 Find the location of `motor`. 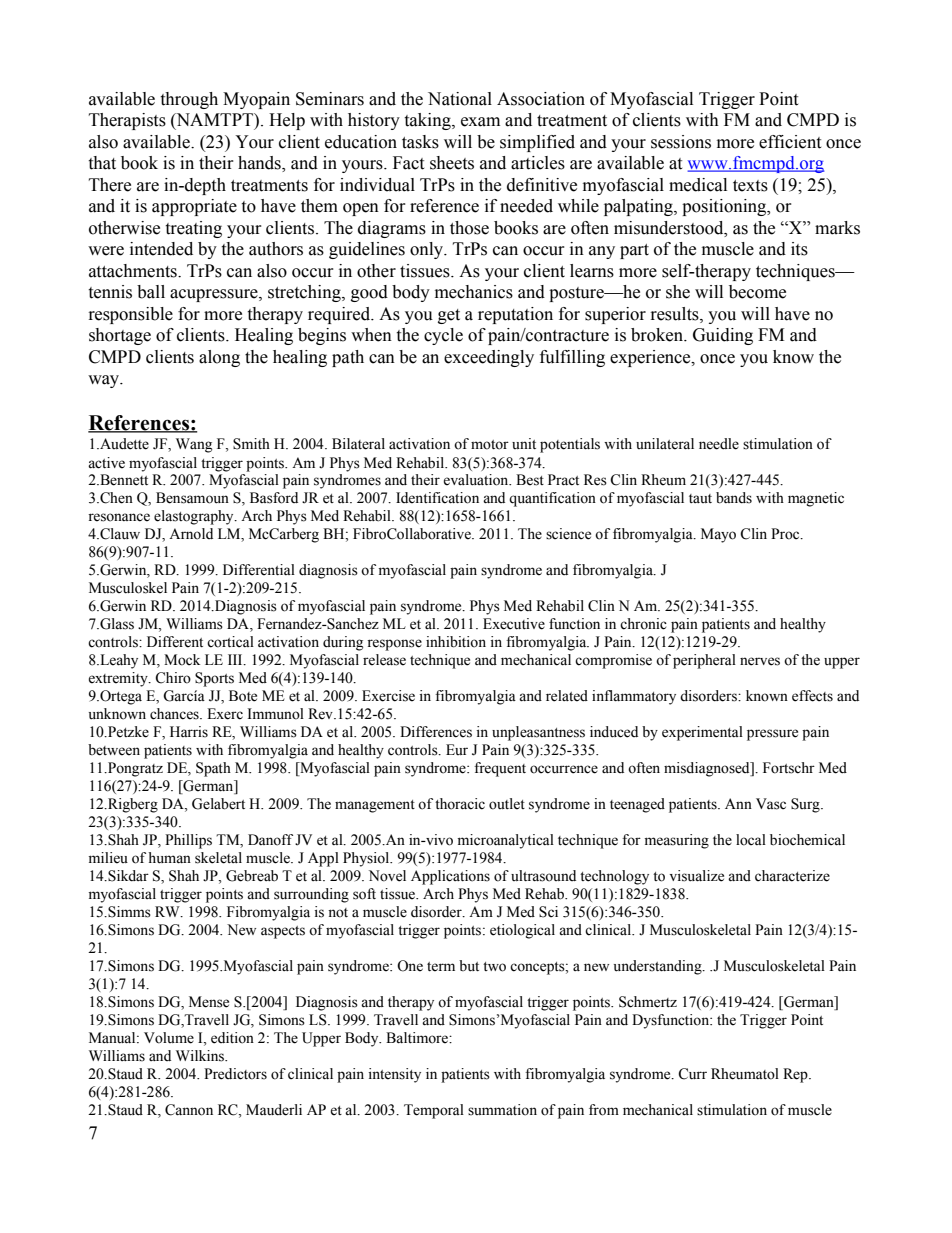

motor is located at coordinates (490, 445).
